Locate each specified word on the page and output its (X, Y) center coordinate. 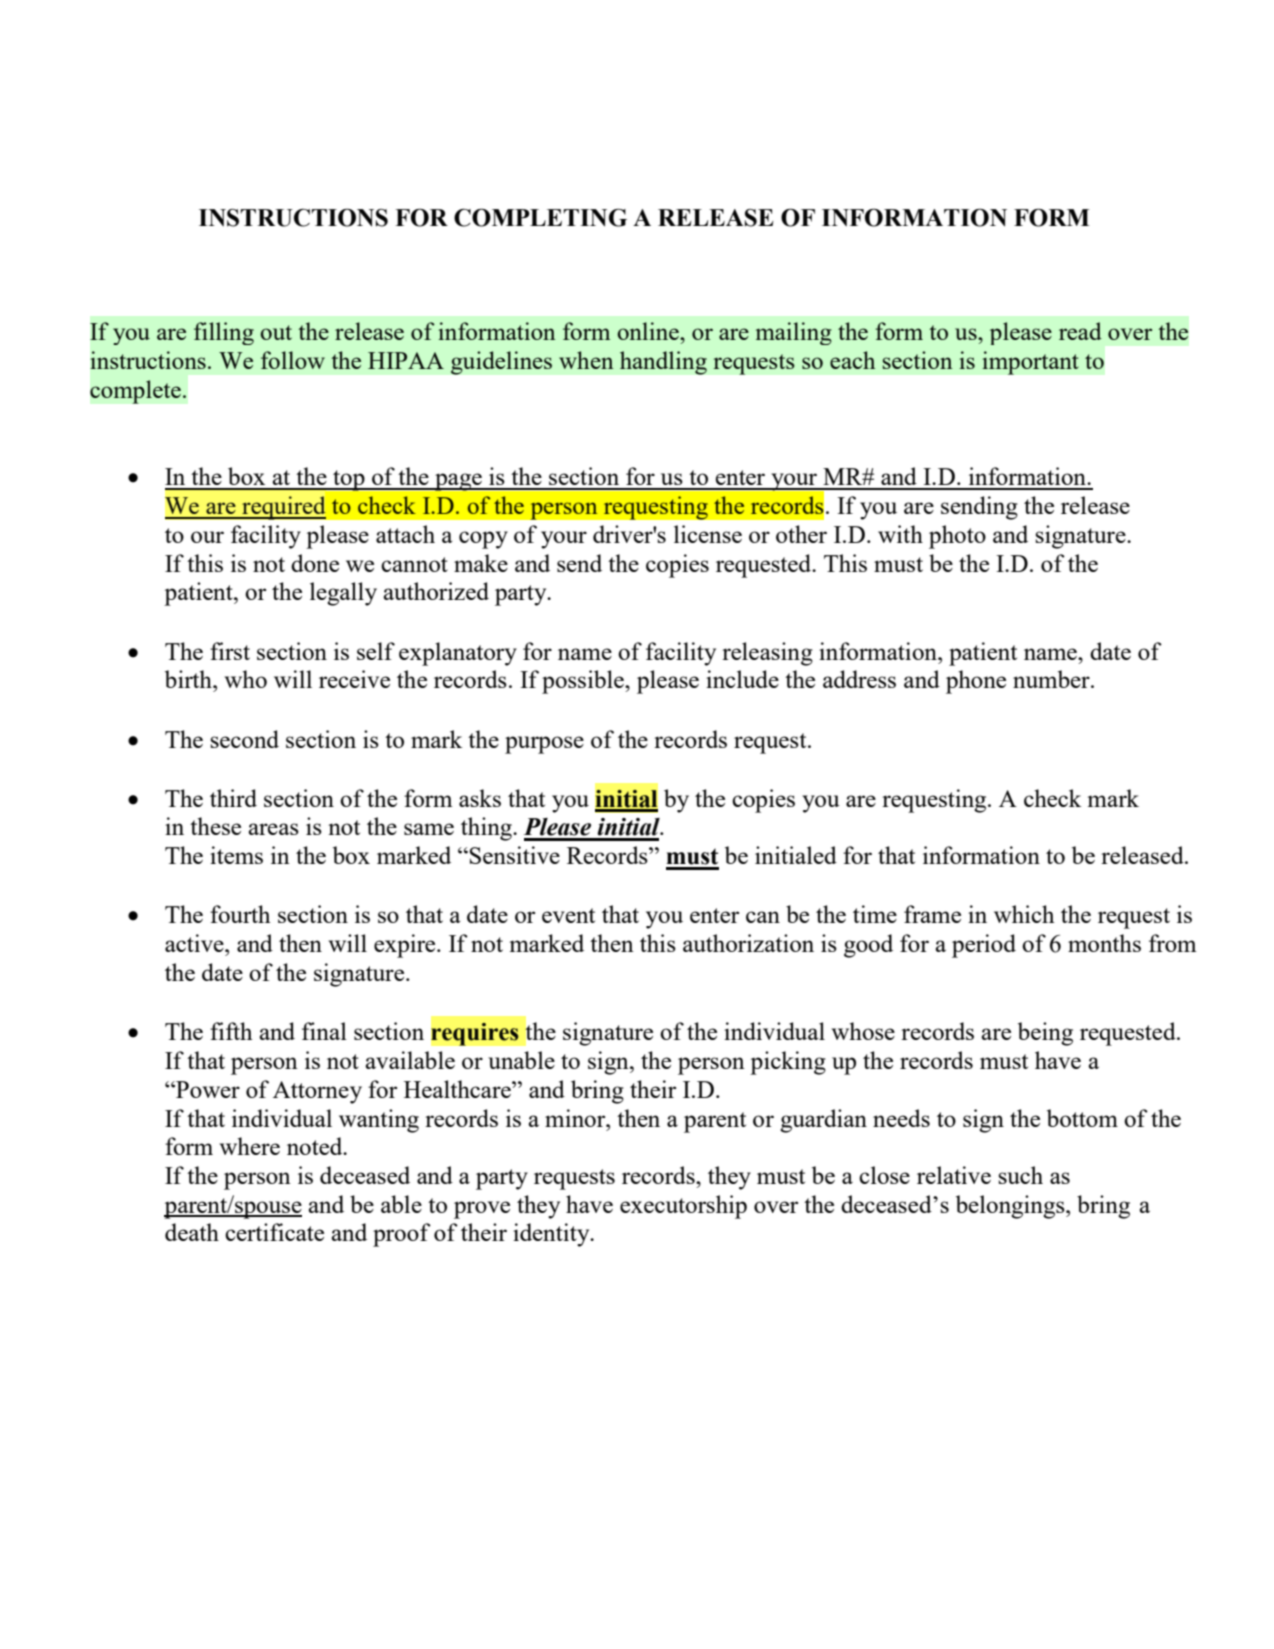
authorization (748, 943)
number (1052, 679)
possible (584, 682)
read (1080, 331)
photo (957, 537)
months (1104, 943)
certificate (274, 1232)
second (244, 739)
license (708, 534)
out (276, 332)
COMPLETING (540, 218)
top (349, 480)
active (195, 943)
